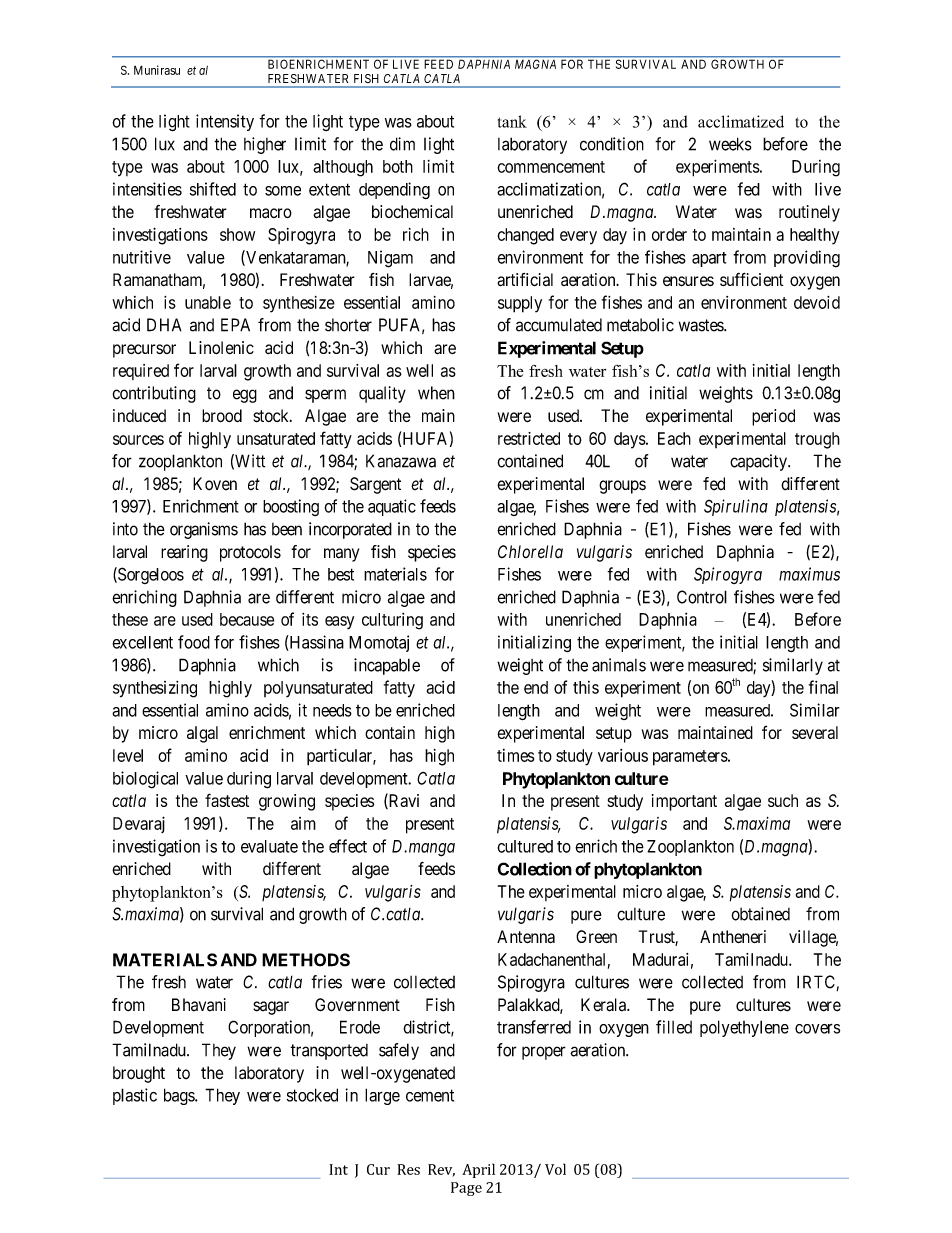 The image size is (952, 1233). What do you see at coordinates (783, 800) in the page?
I see `such` at bounding box center [783, 800].
